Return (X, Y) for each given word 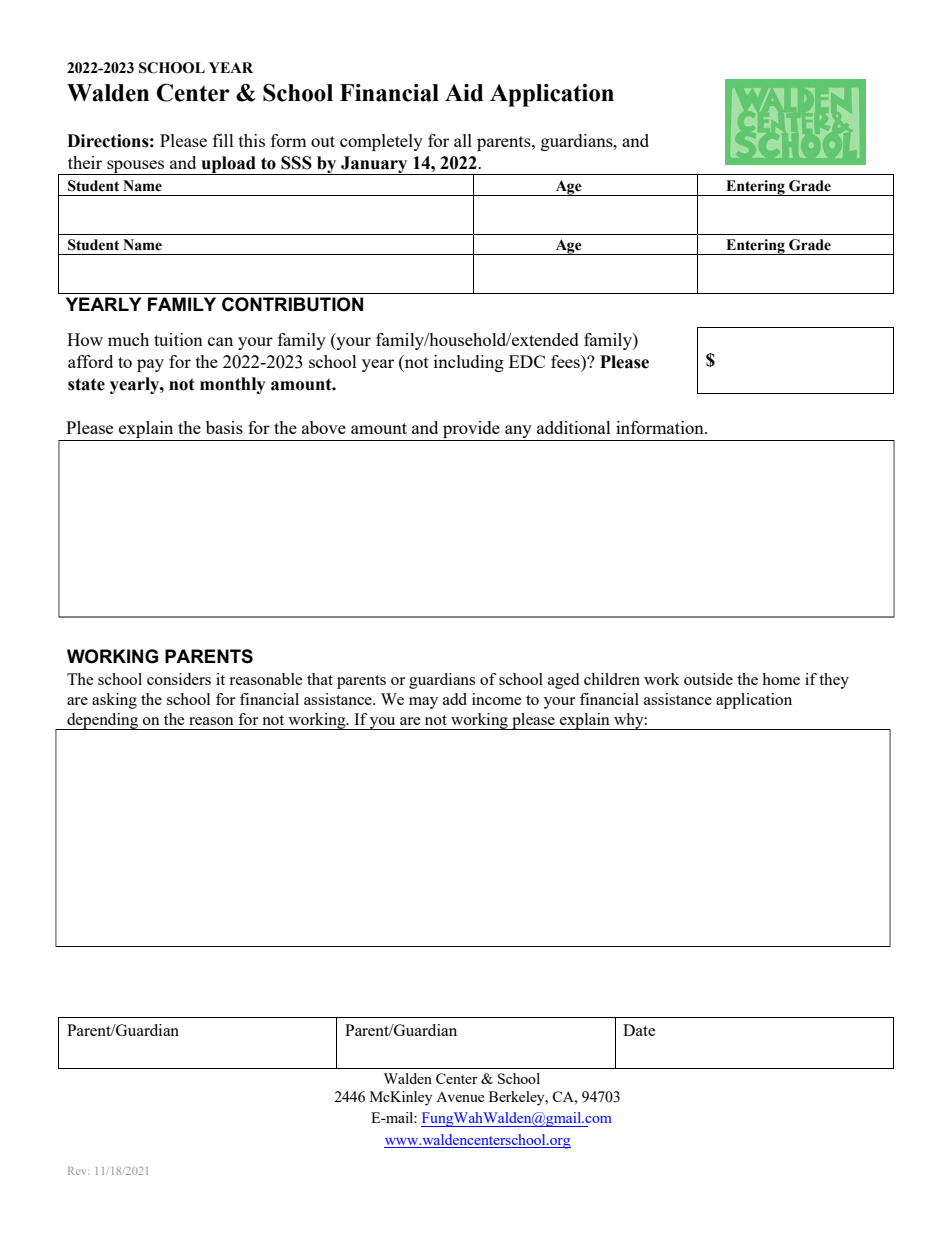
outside (708, 679)
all (463, 140)
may (423, 703)
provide (471, 429)
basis (224, 427)
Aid (464, 93)
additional (574, 427)
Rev (78, 1171)
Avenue (460, 1097)
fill (223, 140)
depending (103, 721)
